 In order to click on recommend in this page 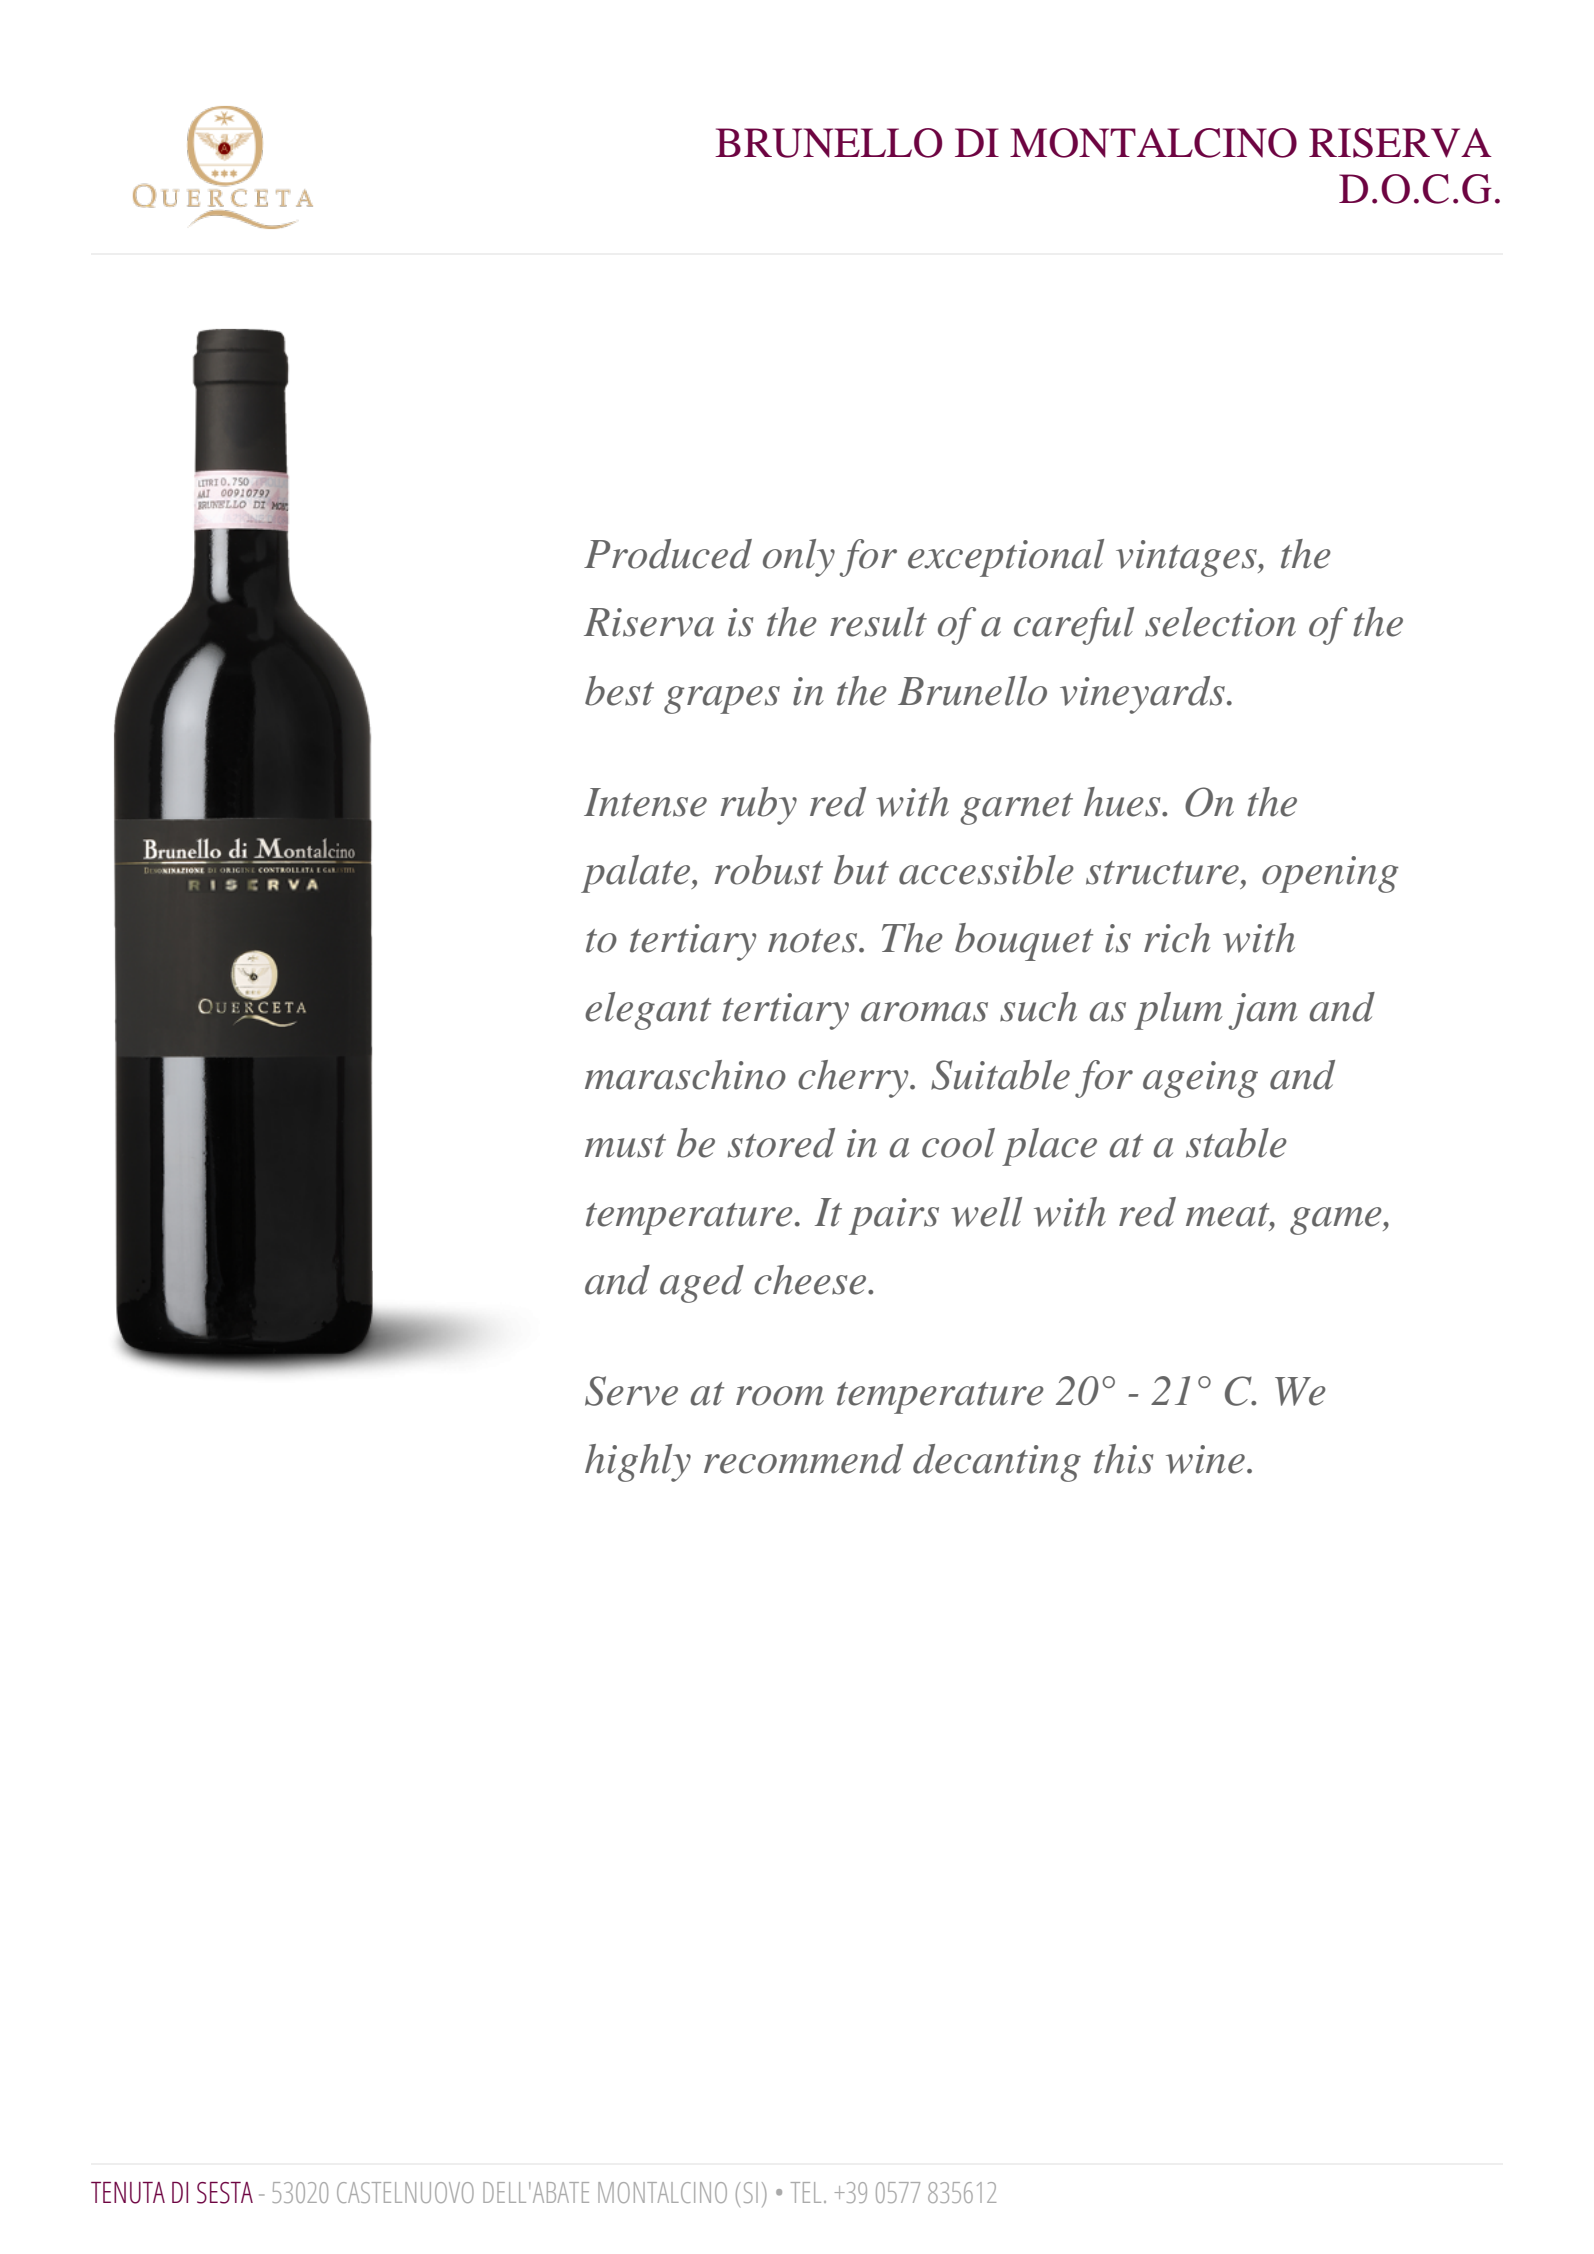, I will do `click(803, 1459)`.
